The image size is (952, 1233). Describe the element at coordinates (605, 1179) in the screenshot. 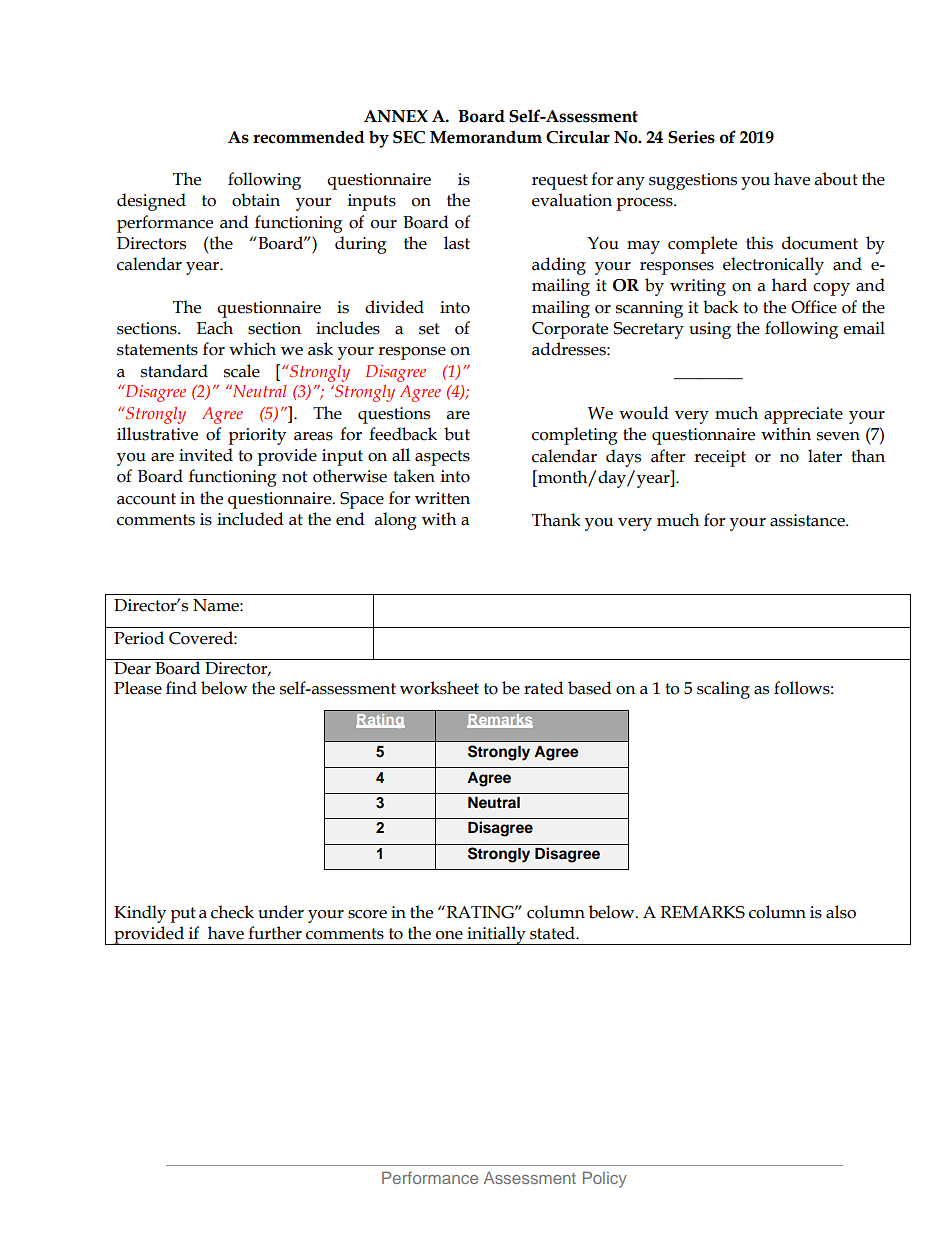

I see `Policy` at that location.
